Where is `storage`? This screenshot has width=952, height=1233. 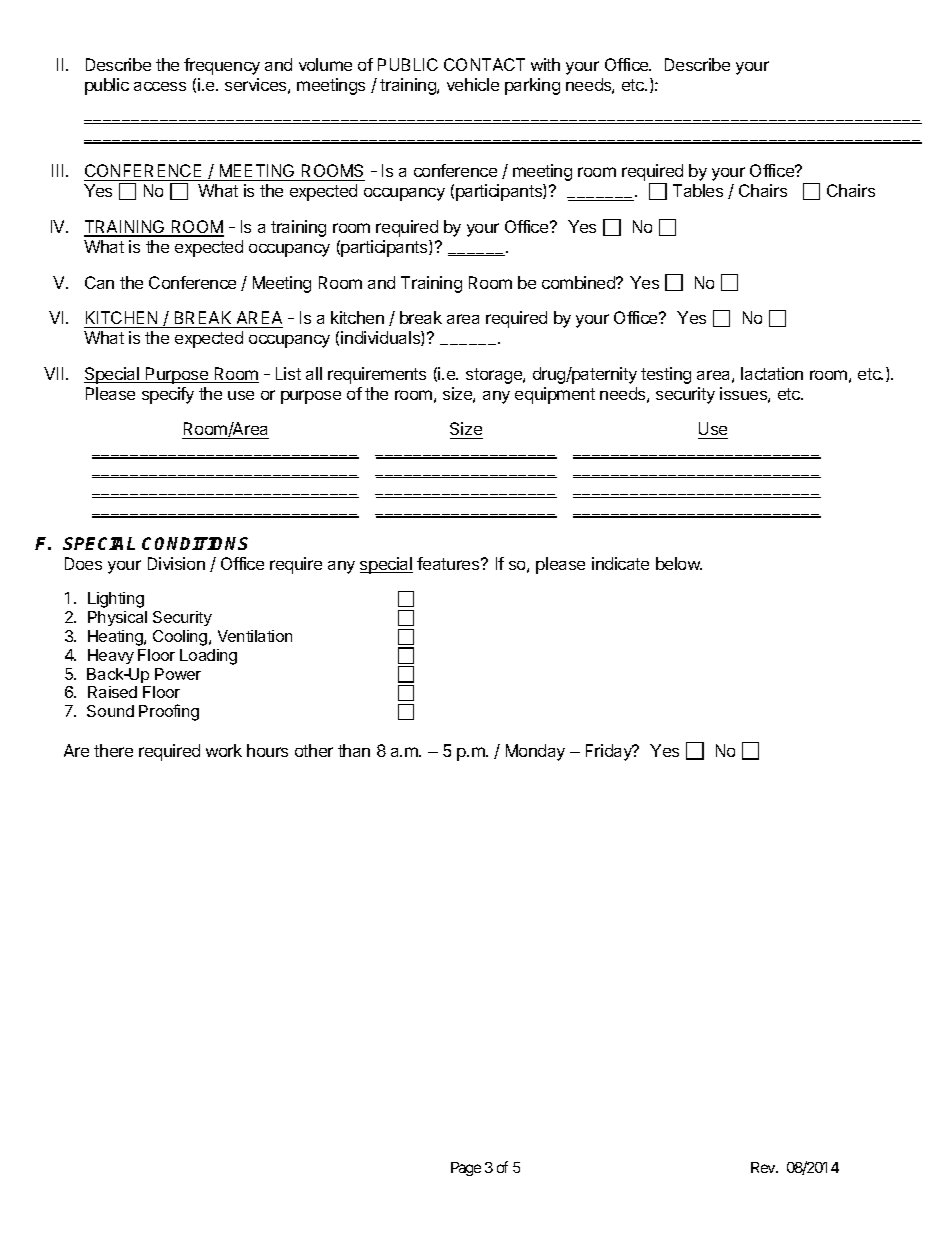 storage is located at coordinates (495, 376).
